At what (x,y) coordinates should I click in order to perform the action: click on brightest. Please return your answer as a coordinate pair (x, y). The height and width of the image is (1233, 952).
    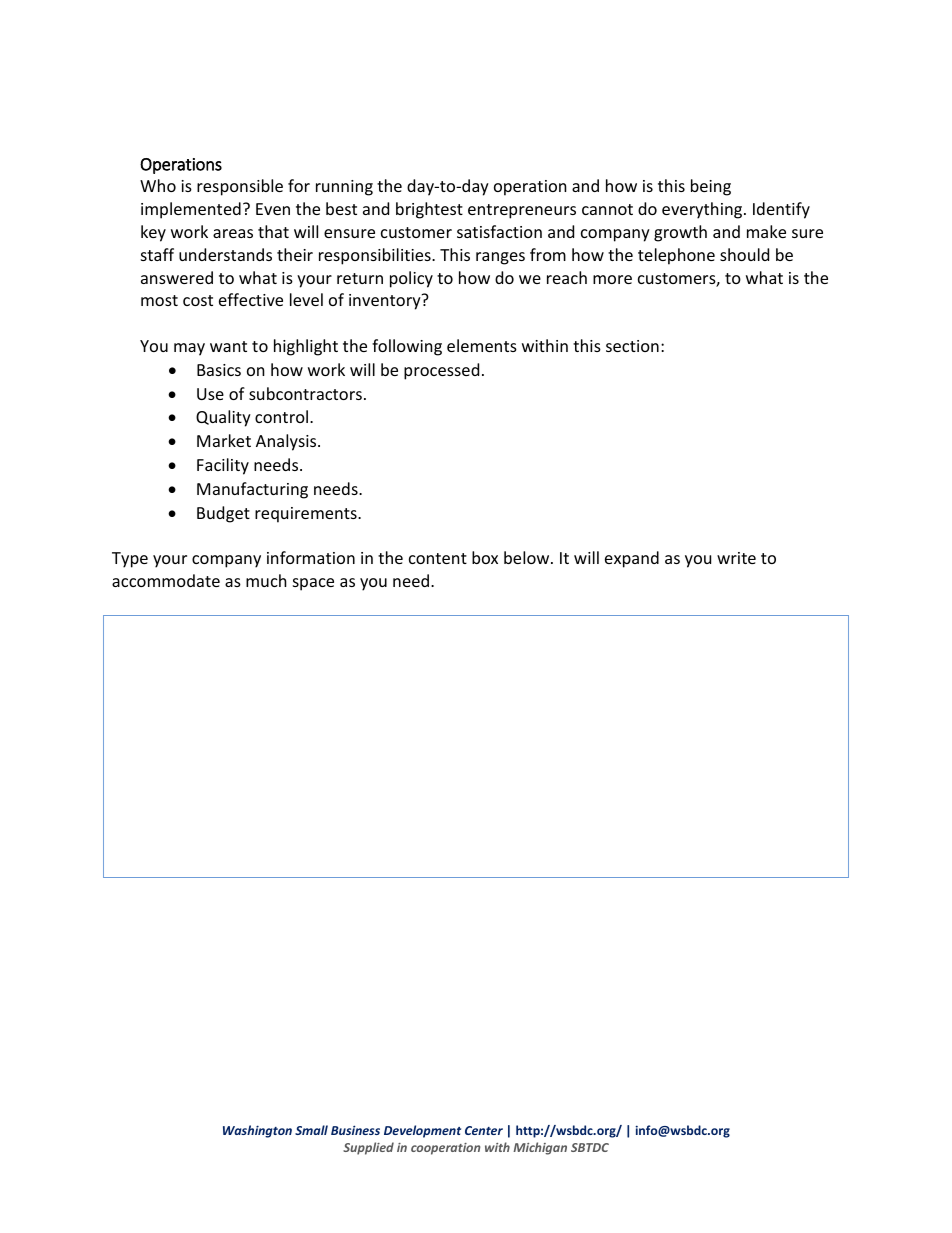
    Looking at the image, I should click on (429, 210).
